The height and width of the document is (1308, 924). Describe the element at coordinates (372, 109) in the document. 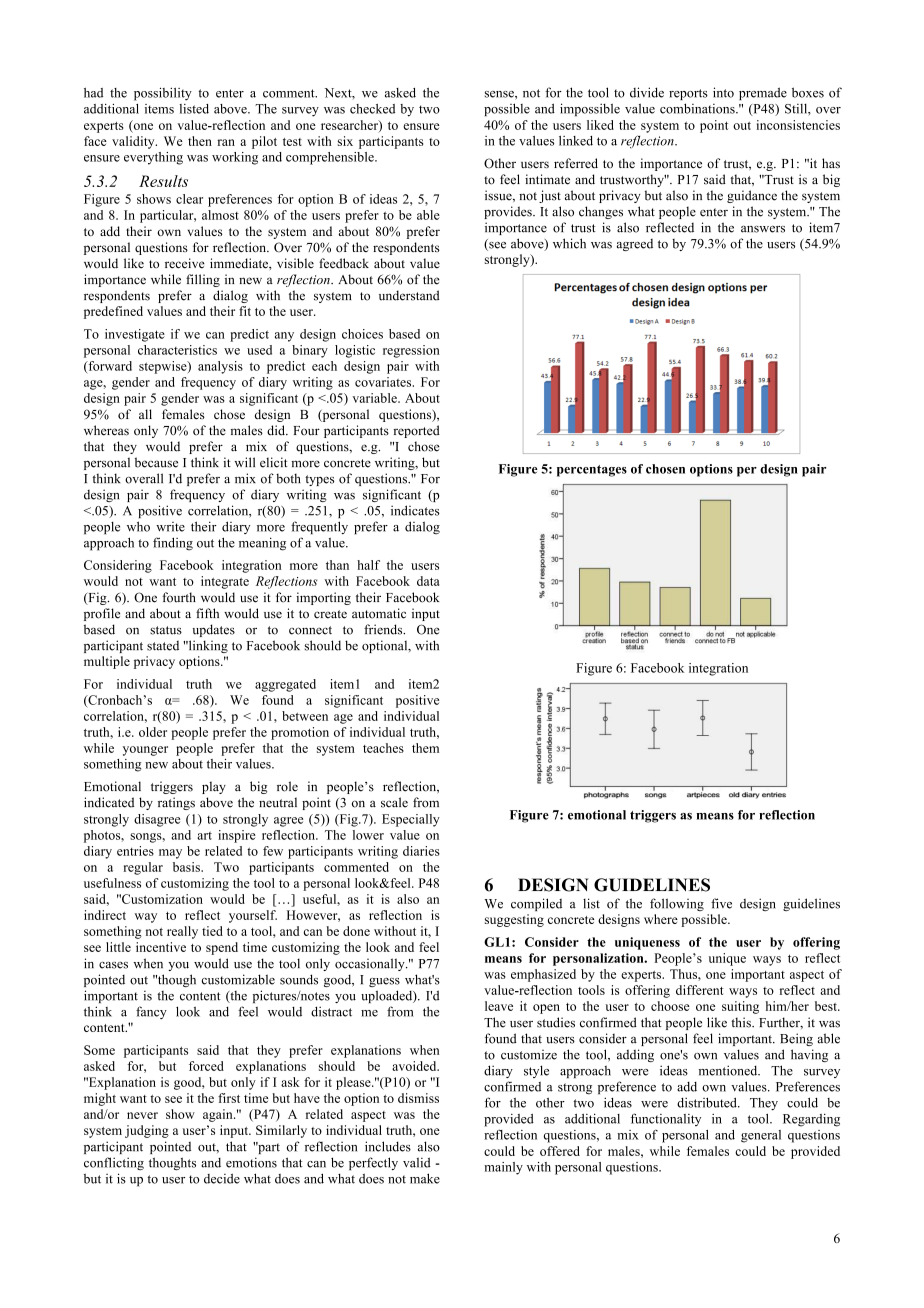

I see `checked` at that location.
